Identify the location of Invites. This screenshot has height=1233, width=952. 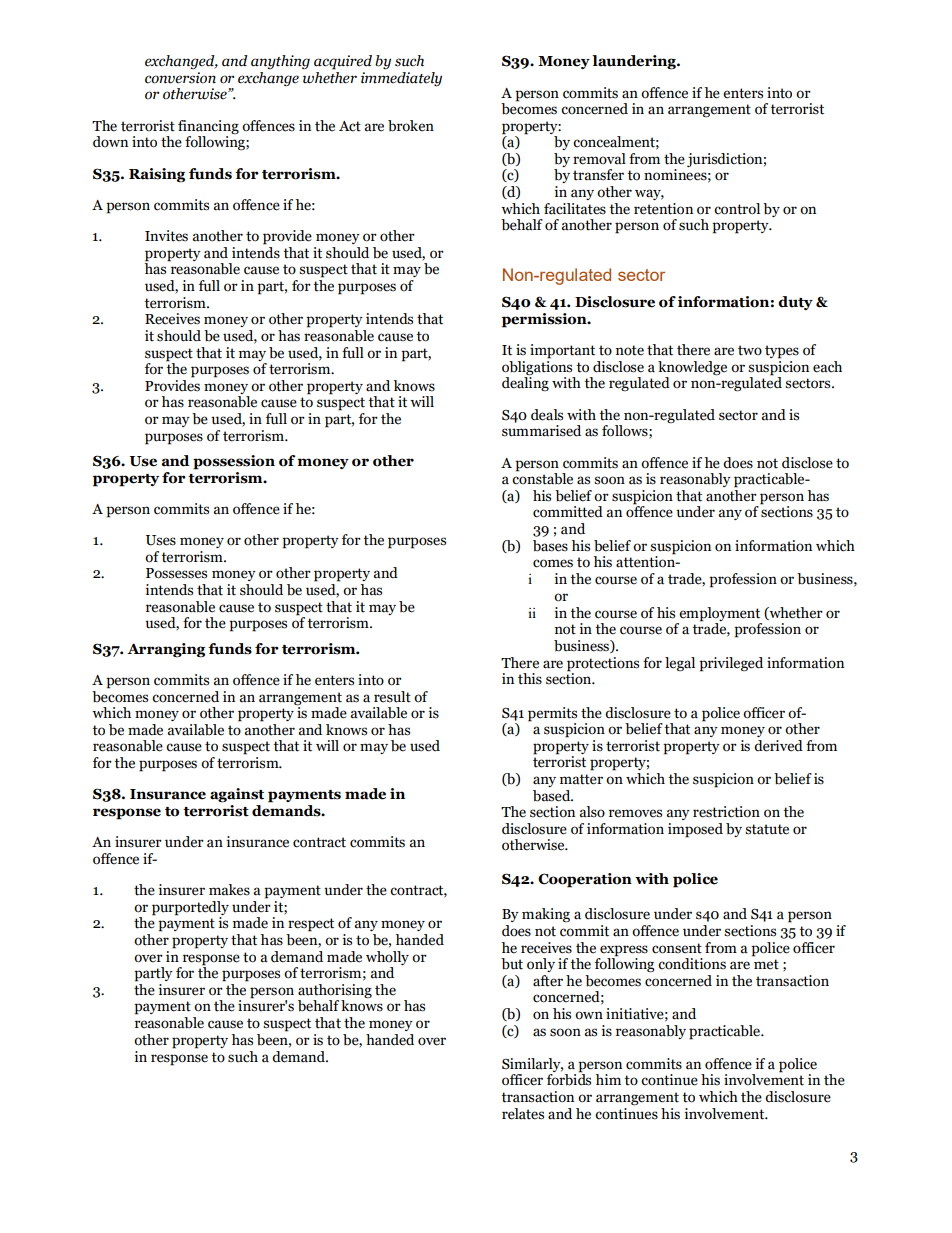
(166, 236).
